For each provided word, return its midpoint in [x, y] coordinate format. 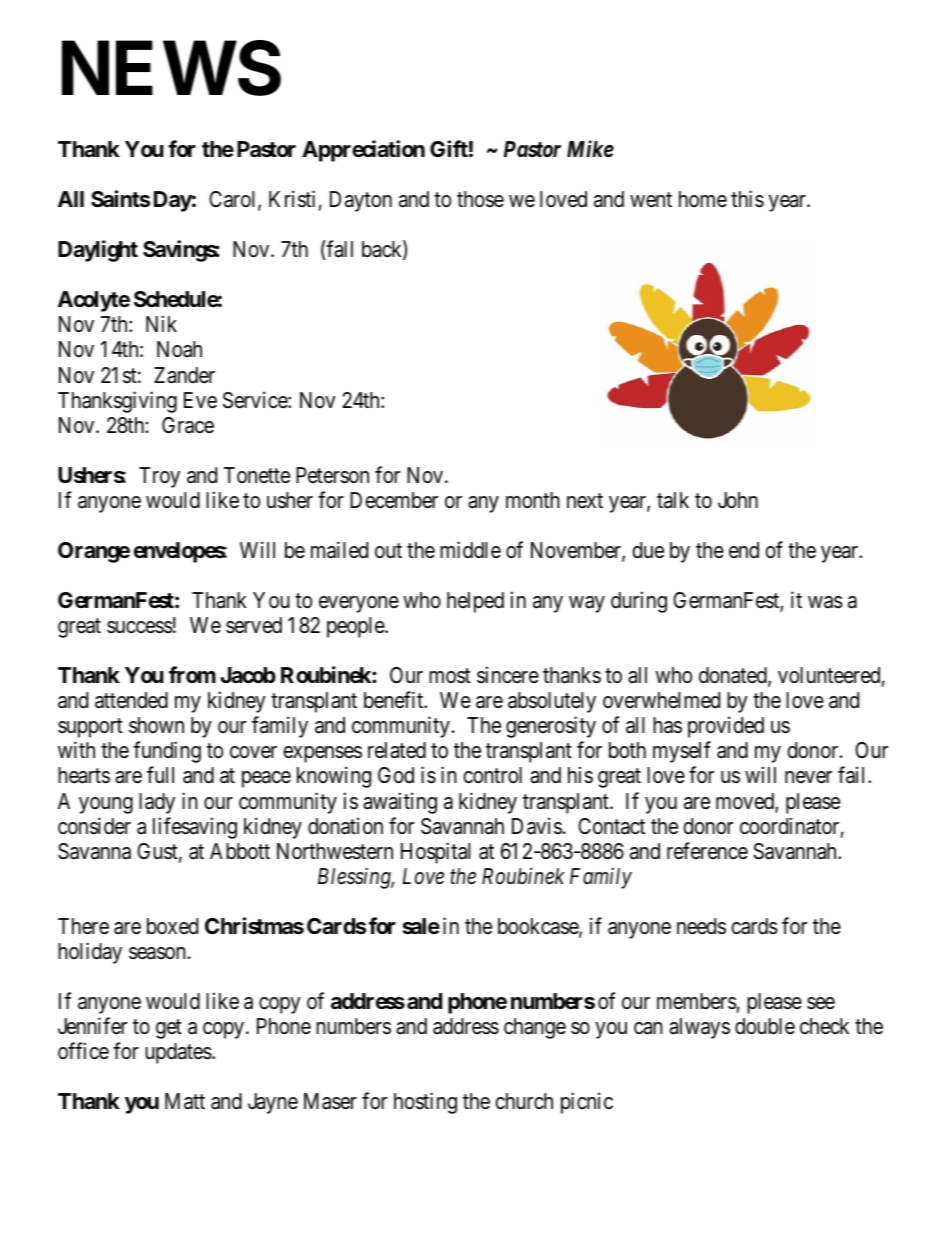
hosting [425, 1103]
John [738, 500]
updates [179, 1053]
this [747, 199]
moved [746, 802]
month [533, 500]
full [160, 775]
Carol [234, 200]
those [480, 199]
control [492, 775]
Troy [159, 477]
